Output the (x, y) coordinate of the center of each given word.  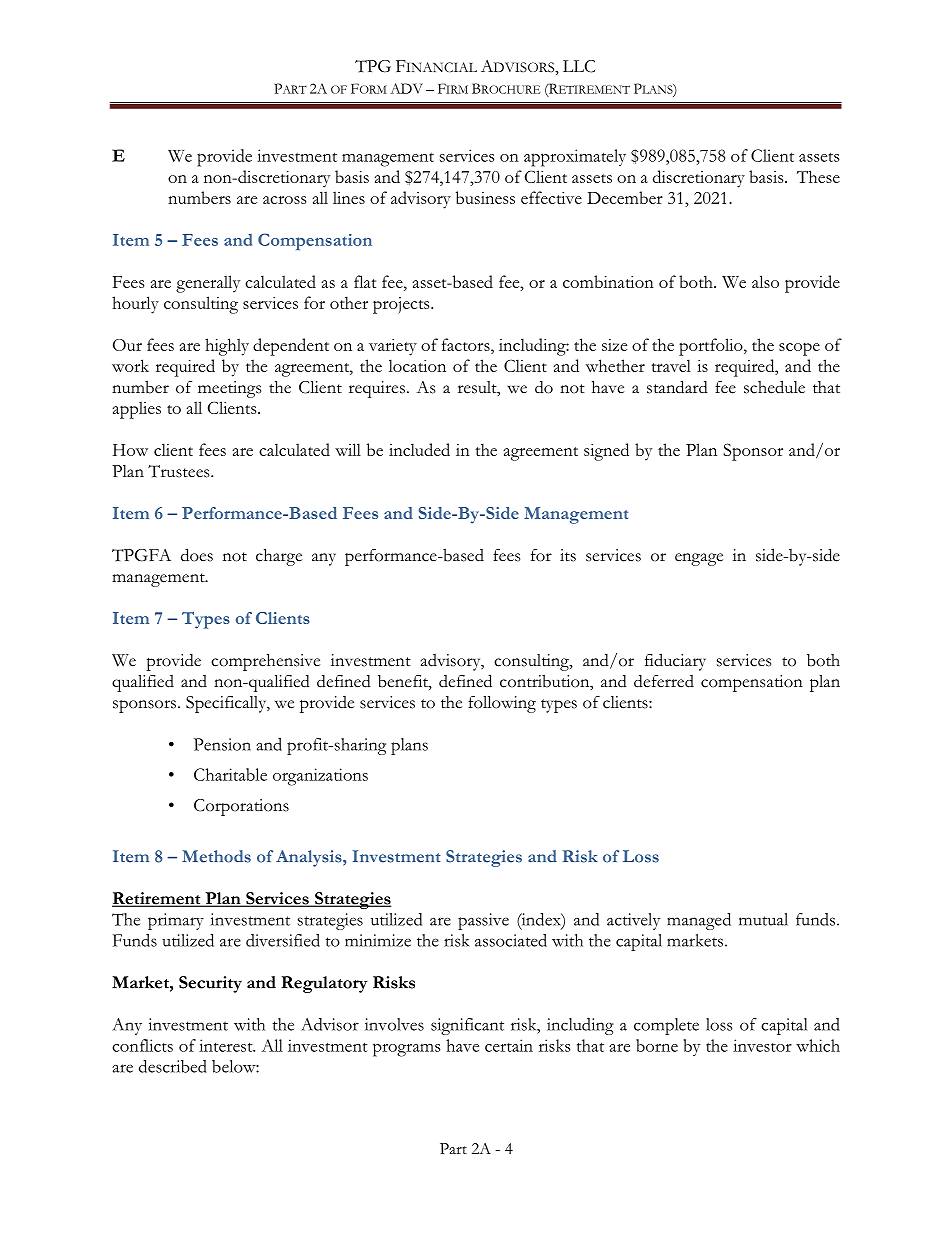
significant (467, 1026)
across (284, 200)
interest (227, 1045)
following (502, 704)
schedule (774, 387)
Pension (222, 744)
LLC (579, 66)
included (419, 449)
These (818, 176)
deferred (664, 681)
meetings (229, 389)
